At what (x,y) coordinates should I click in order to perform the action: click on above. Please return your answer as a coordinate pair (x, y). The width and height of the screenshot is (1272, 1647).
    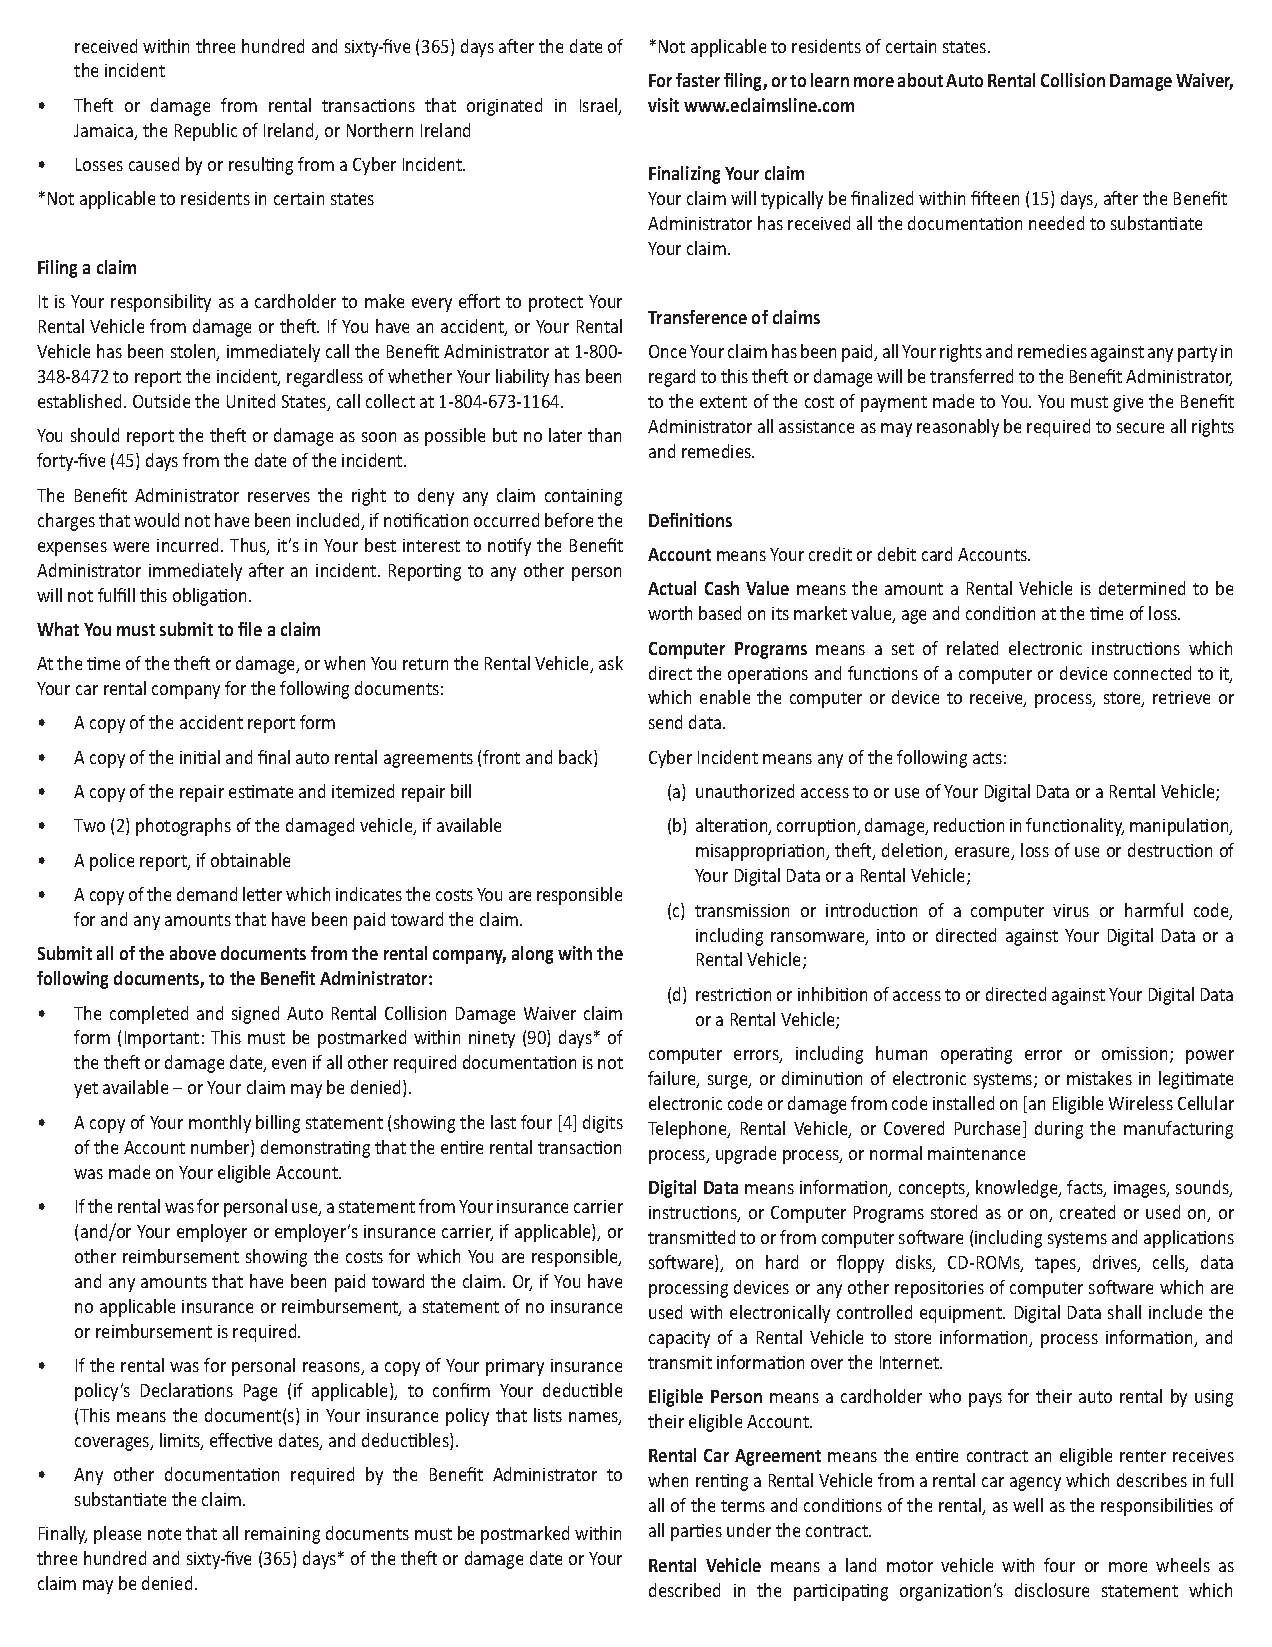
    Looking at the image, I should click on (193, 953).
